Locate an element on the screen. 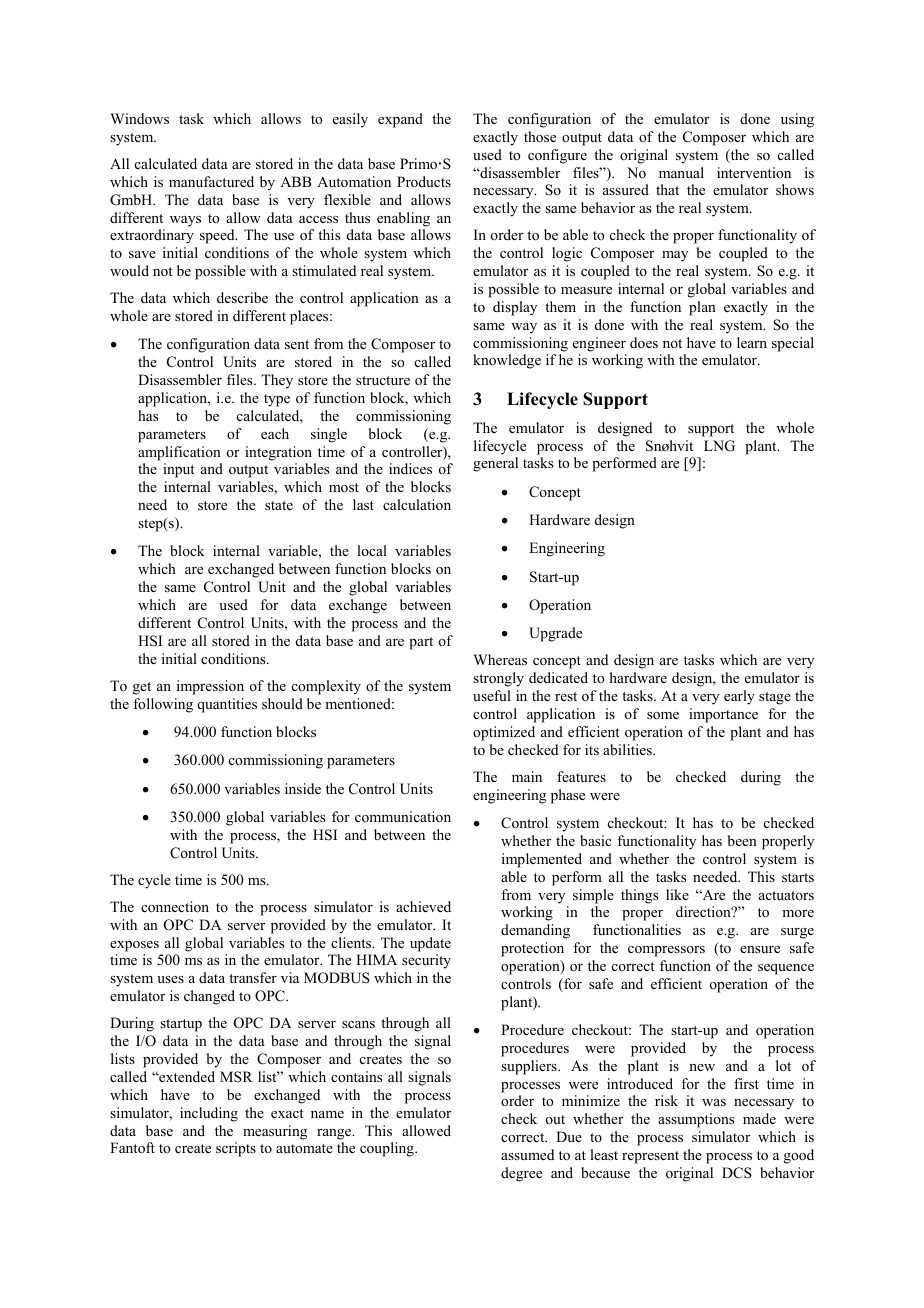 The width and height of the screenshot is (924, 1308). scripts is located at coordinates (236, 1149).
